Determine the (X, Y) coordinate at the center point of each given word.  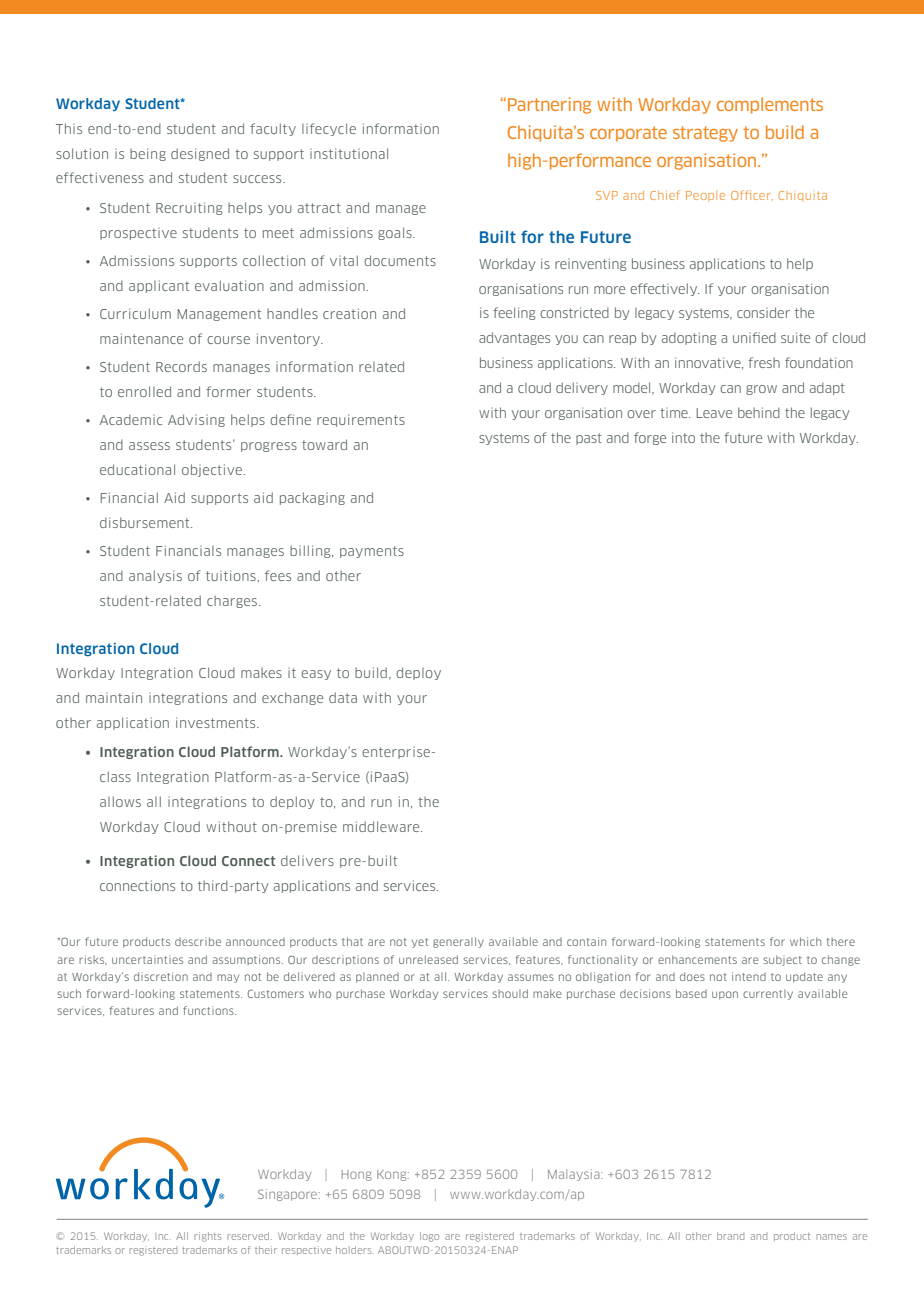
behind (759, 412)
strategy (705, 134)
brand (730, 1236)
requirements (361, 420)
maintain (114, 697)
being (148, 154)
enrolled (144, 391)
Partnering (549, 105)
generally (458, 942)
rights (207, 1237)
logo (429, 1237)
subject (782, 960)
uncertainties (147, 959)
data (343, 697)
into (683, 437)
